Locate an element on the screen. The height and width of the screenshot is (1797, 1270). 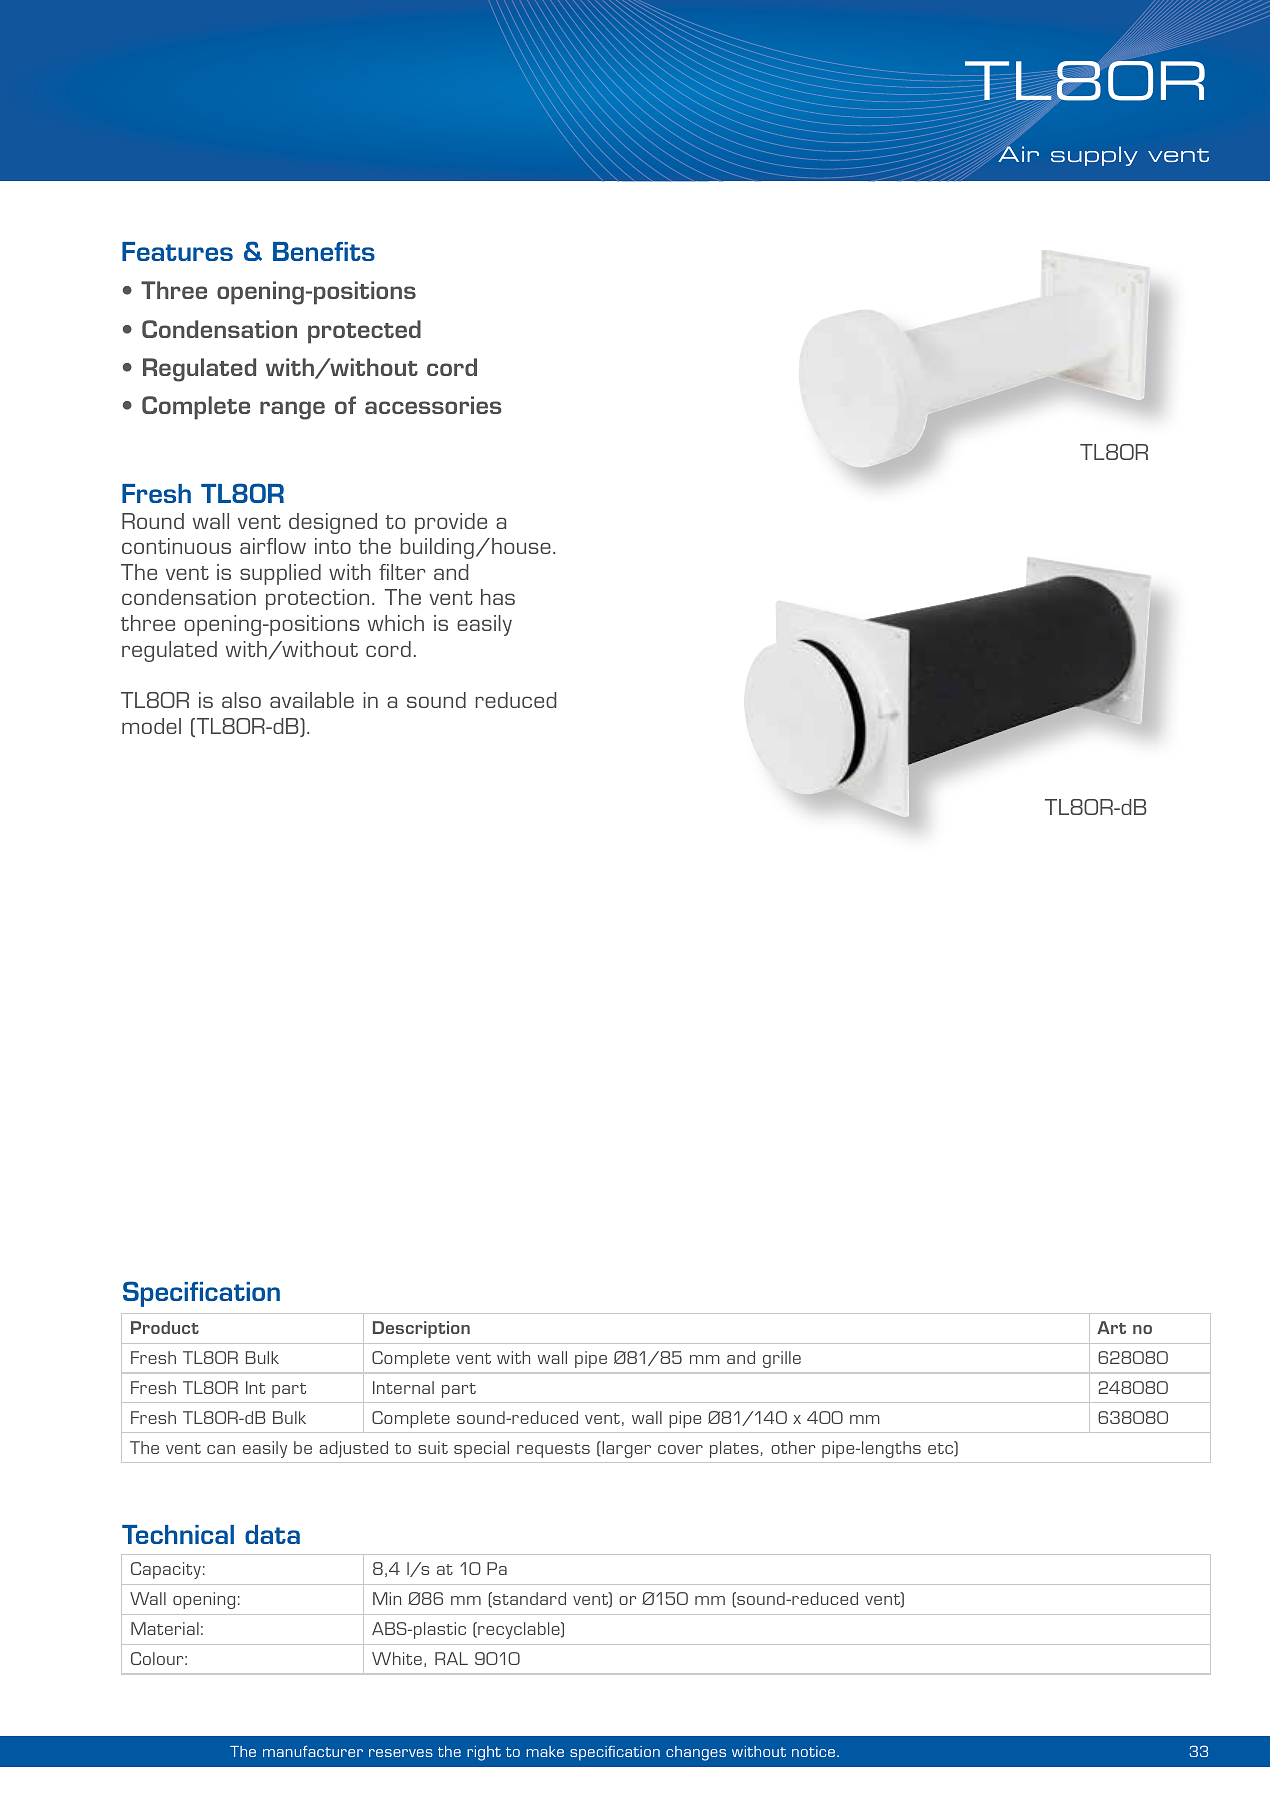
other is located at coordinates (793, 1447).
